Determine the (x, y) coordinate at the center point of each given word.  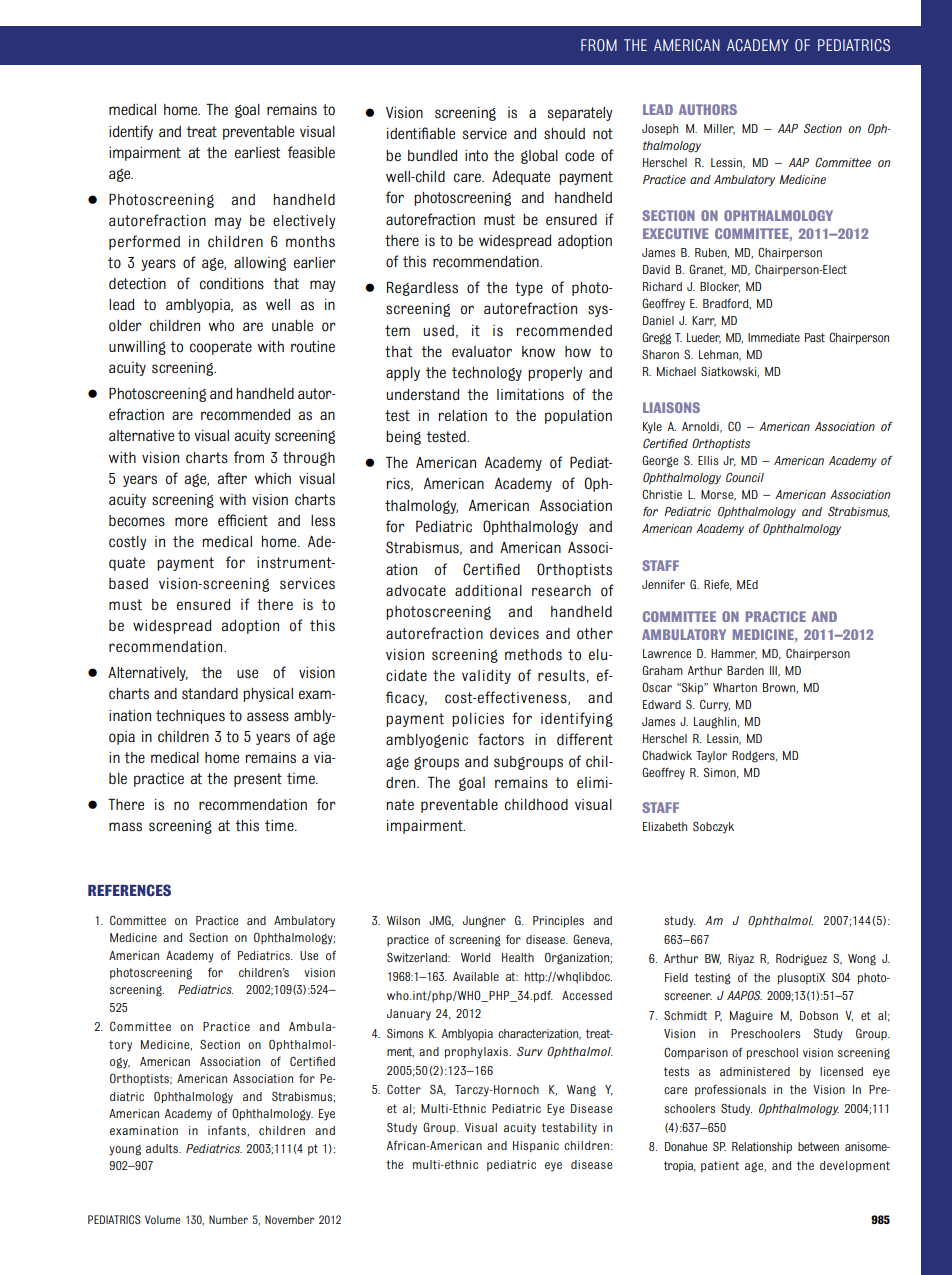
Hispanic (536, 1146)
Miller (719, 129)
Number (228, 1219)
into (476, 156)
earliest (257, 153)
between (818, 1146)
